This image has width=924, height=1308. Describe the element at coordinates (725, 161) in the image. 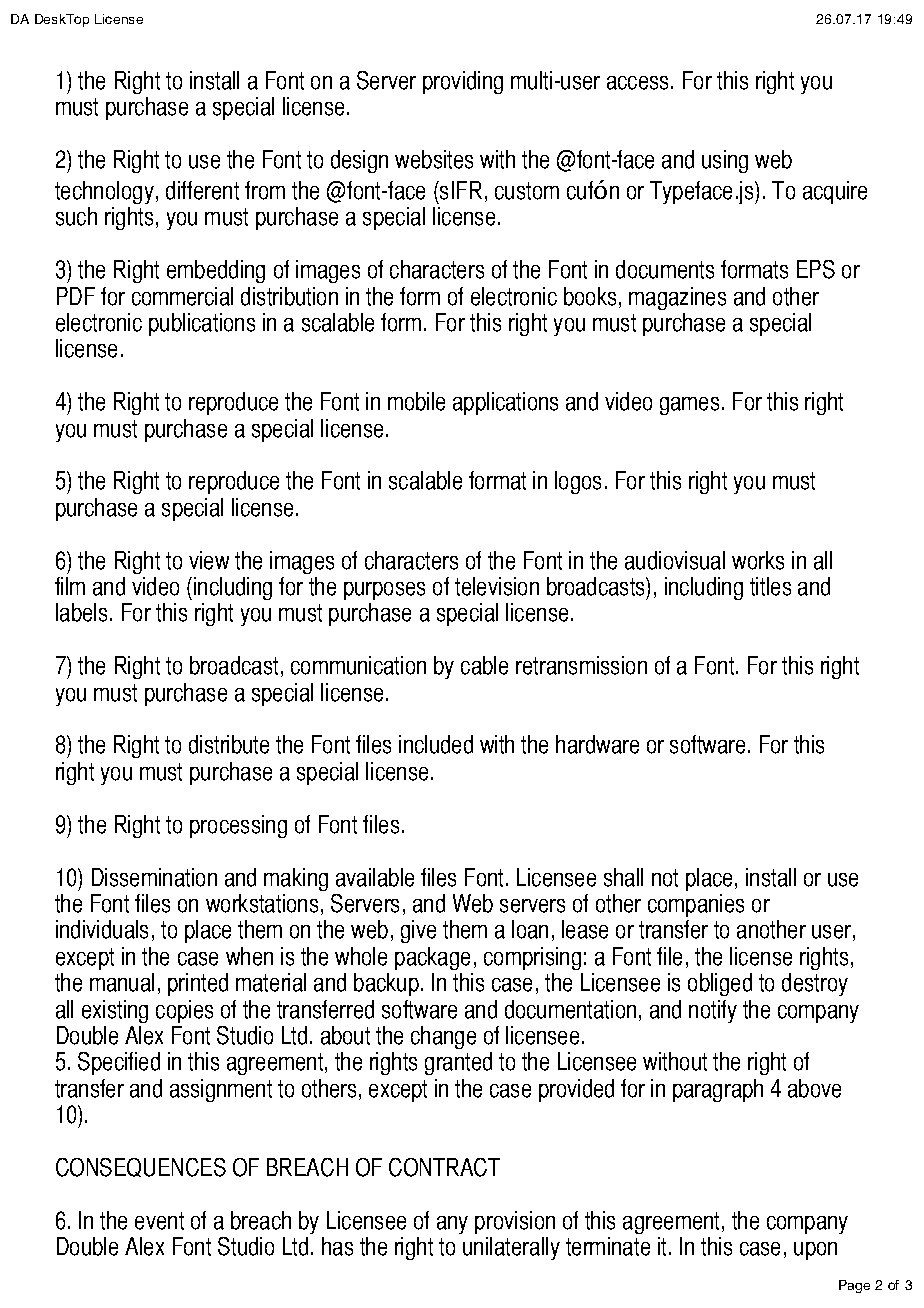

I see `using` at that location.
